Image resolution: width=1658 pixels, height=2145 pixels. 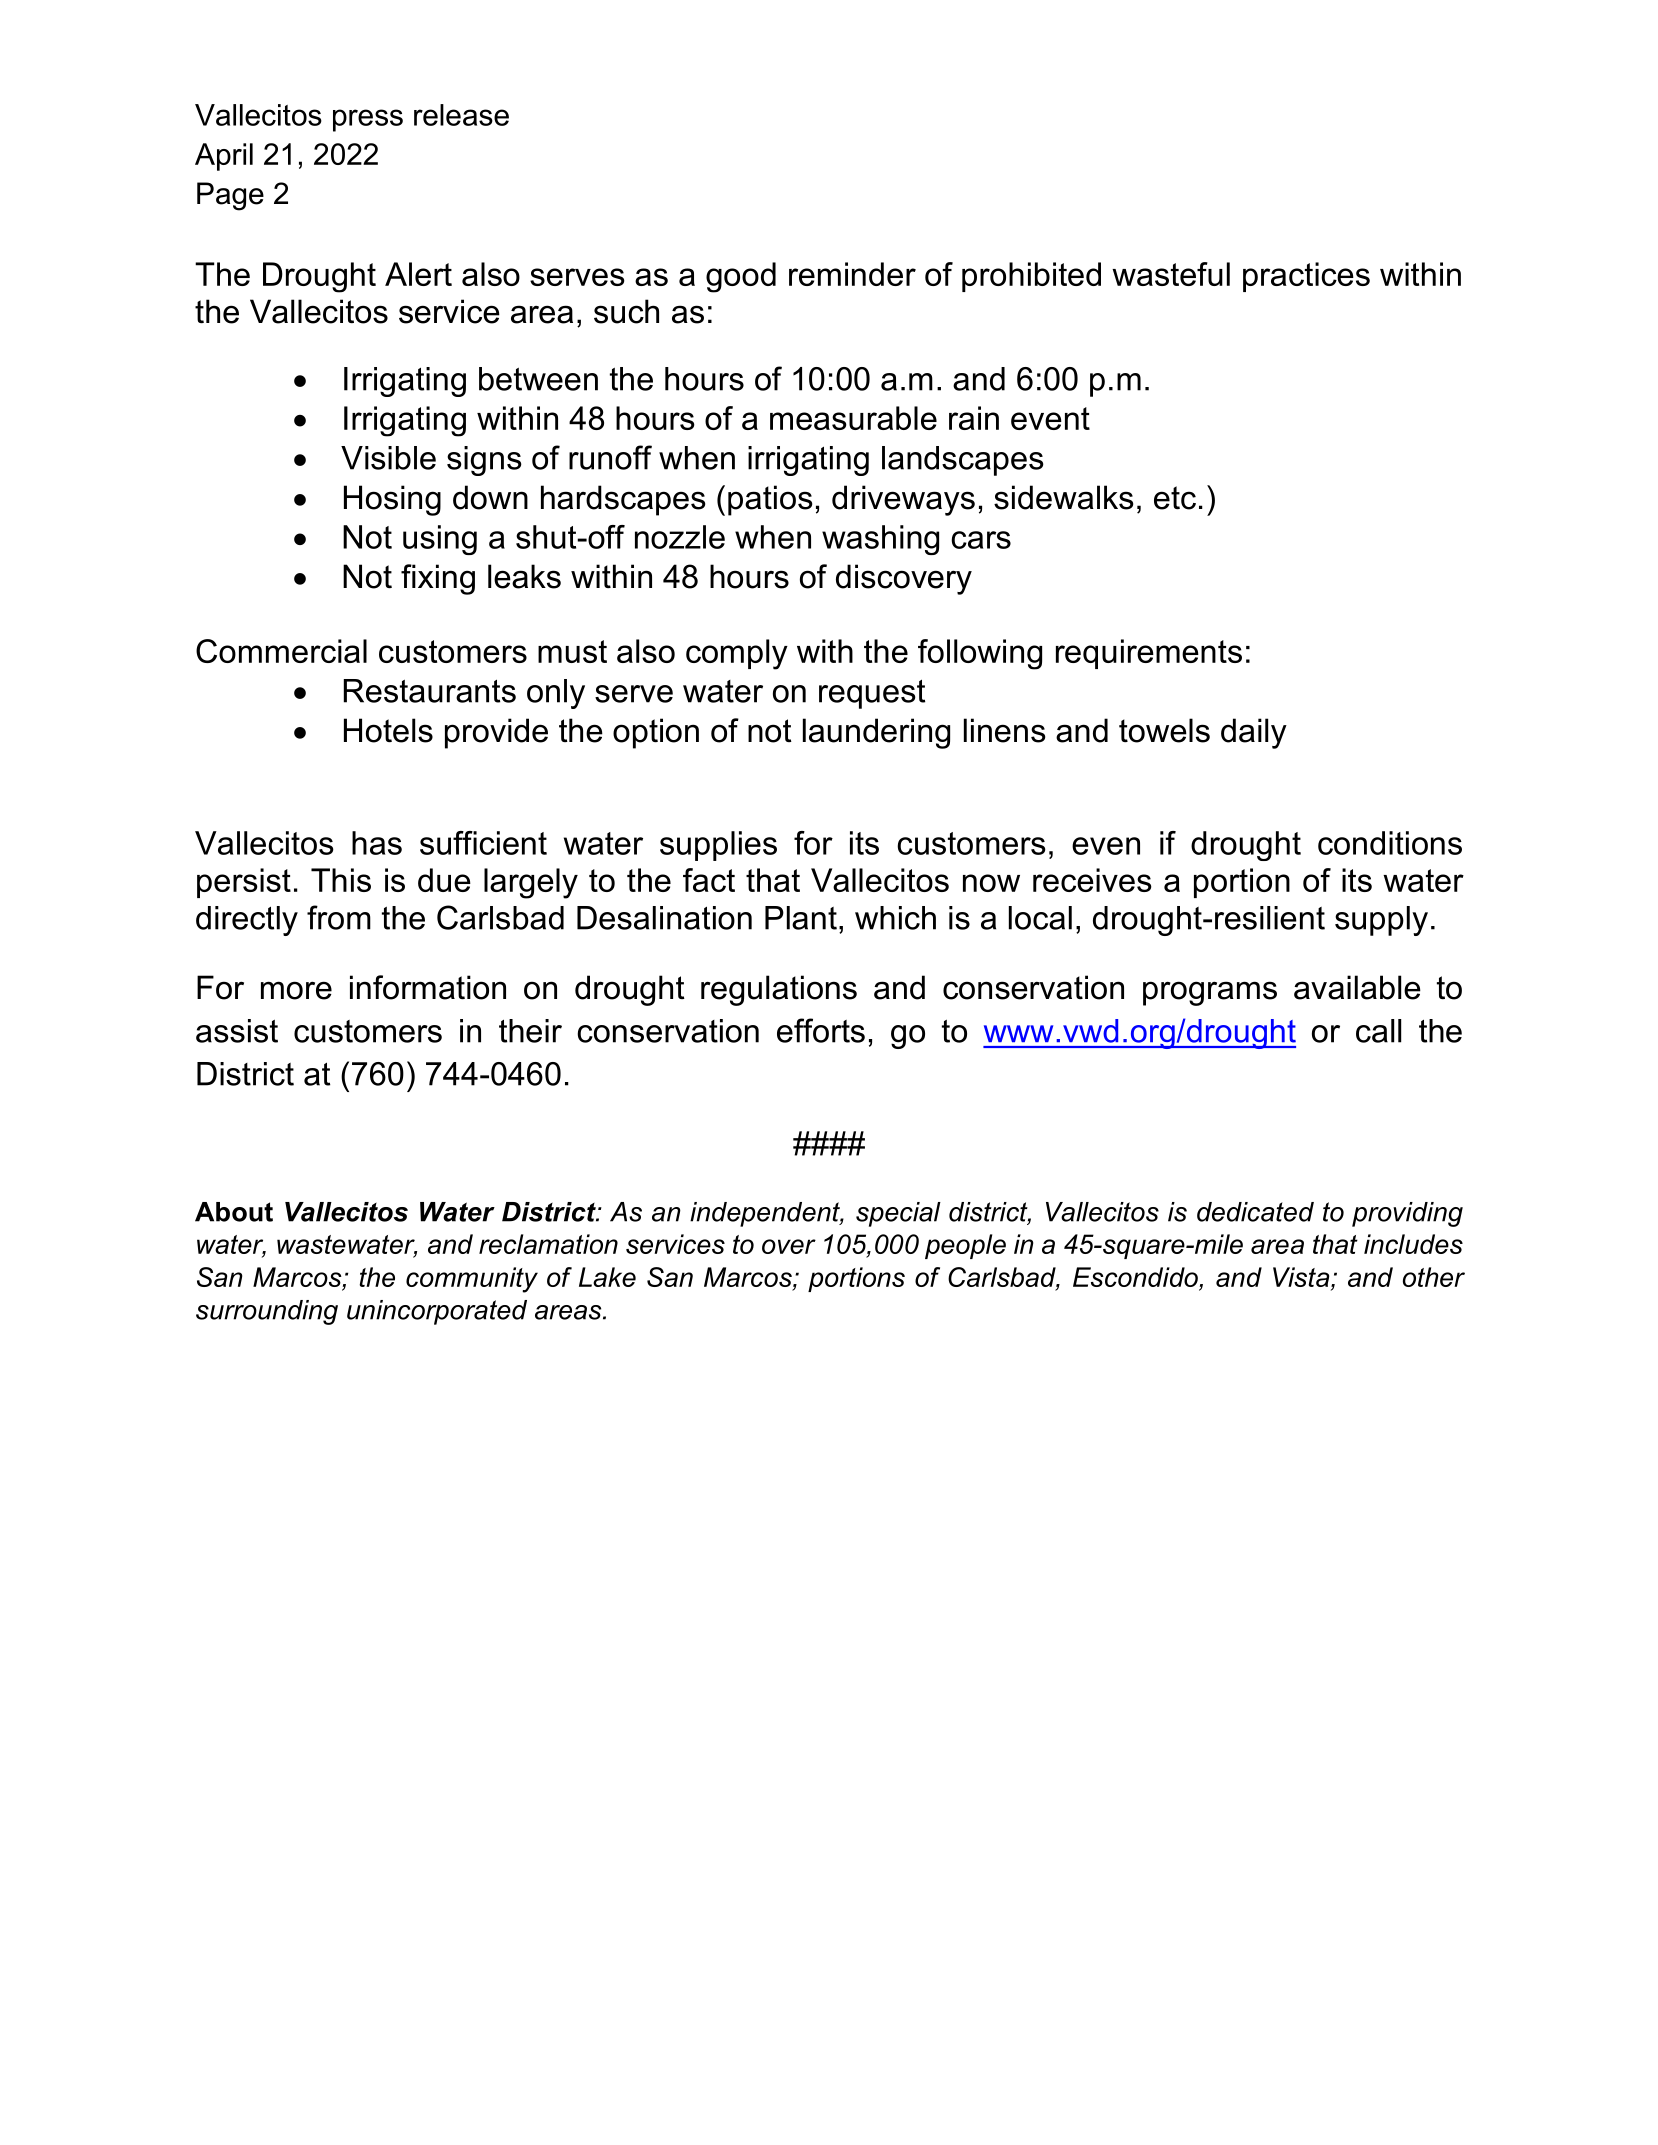 I want to click on daily, so click(x=1254, y=733).
